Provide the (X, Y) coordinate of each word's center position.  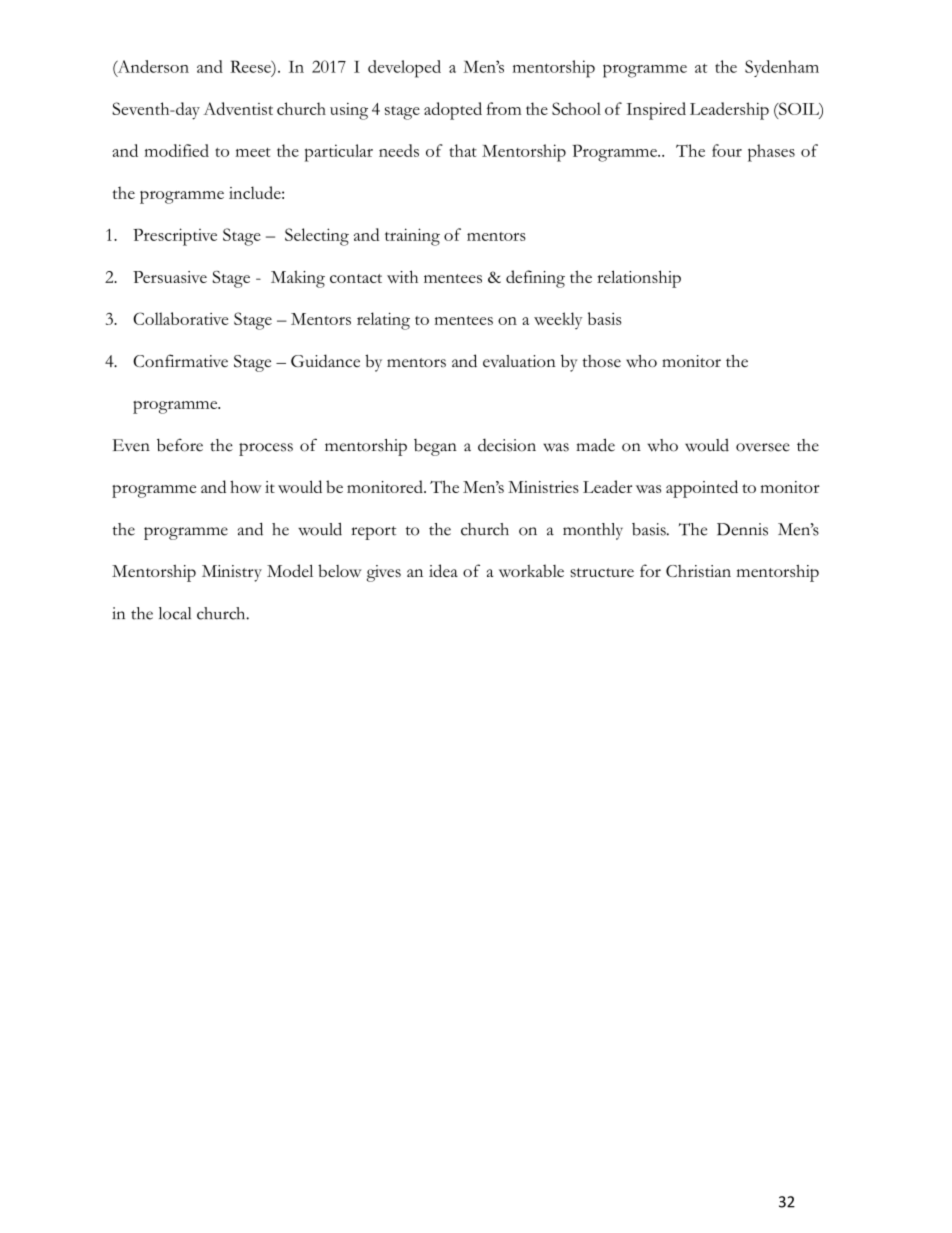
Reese (251, 66)
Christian (698, 571)
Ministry (232, 573)
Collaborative (180, 318)
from (504, 108)
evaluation (519, 361)
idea (443, 570)
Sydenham (782, 68)
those (601, 361)
